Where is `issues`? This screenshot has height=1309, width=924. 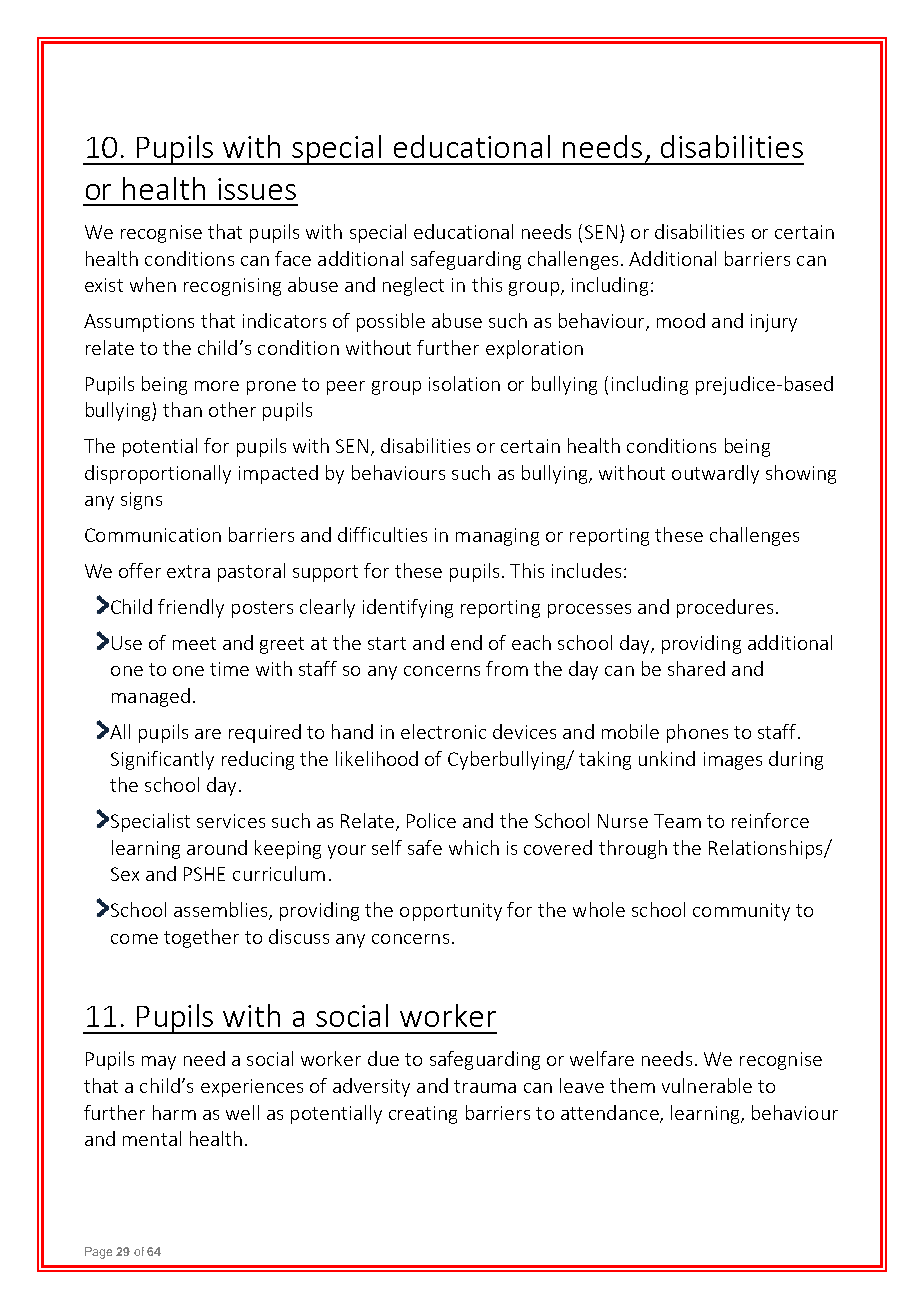
issues is located at coordinates (257, 189).
